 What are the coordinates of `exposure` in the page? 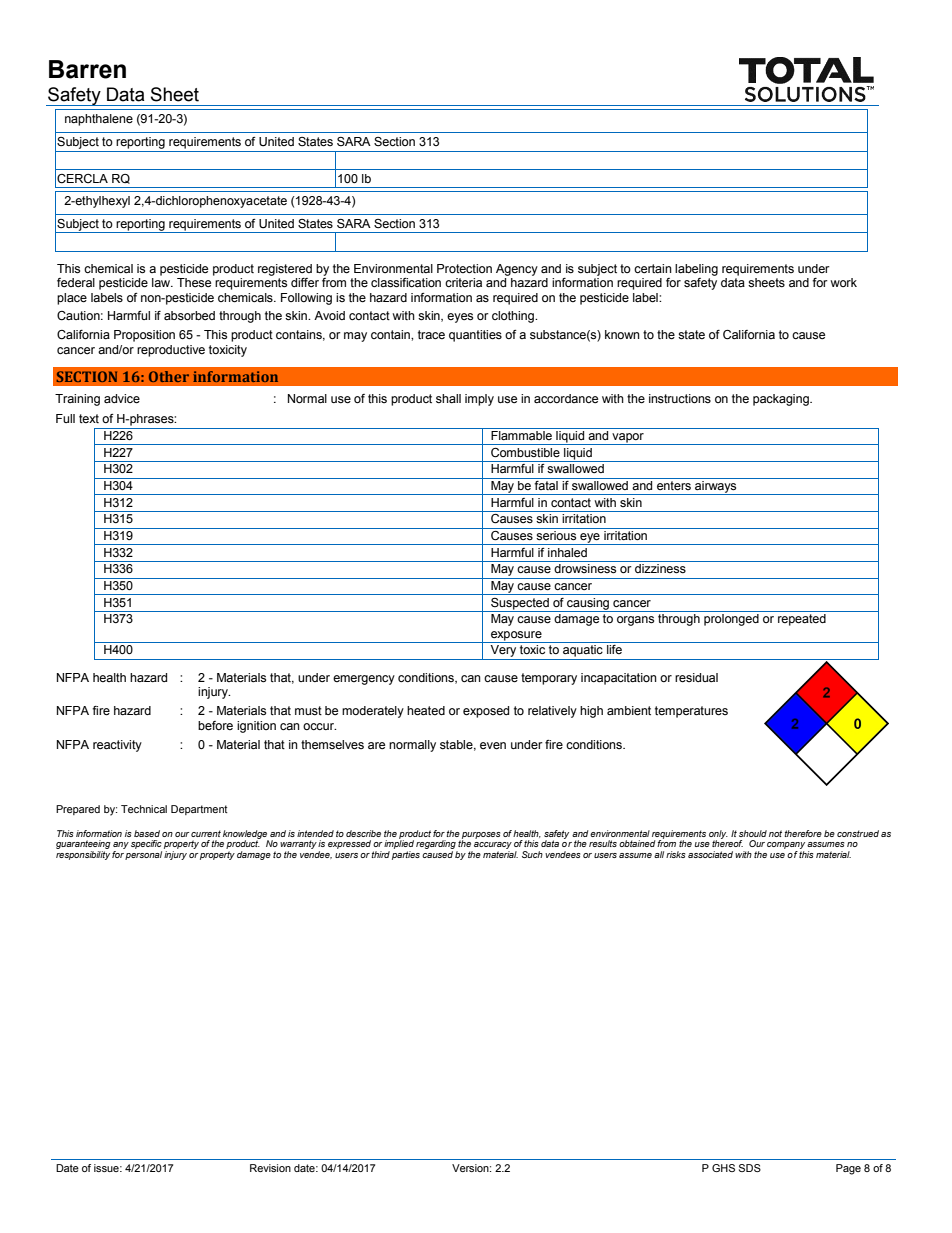 It's located at (516, 637).
